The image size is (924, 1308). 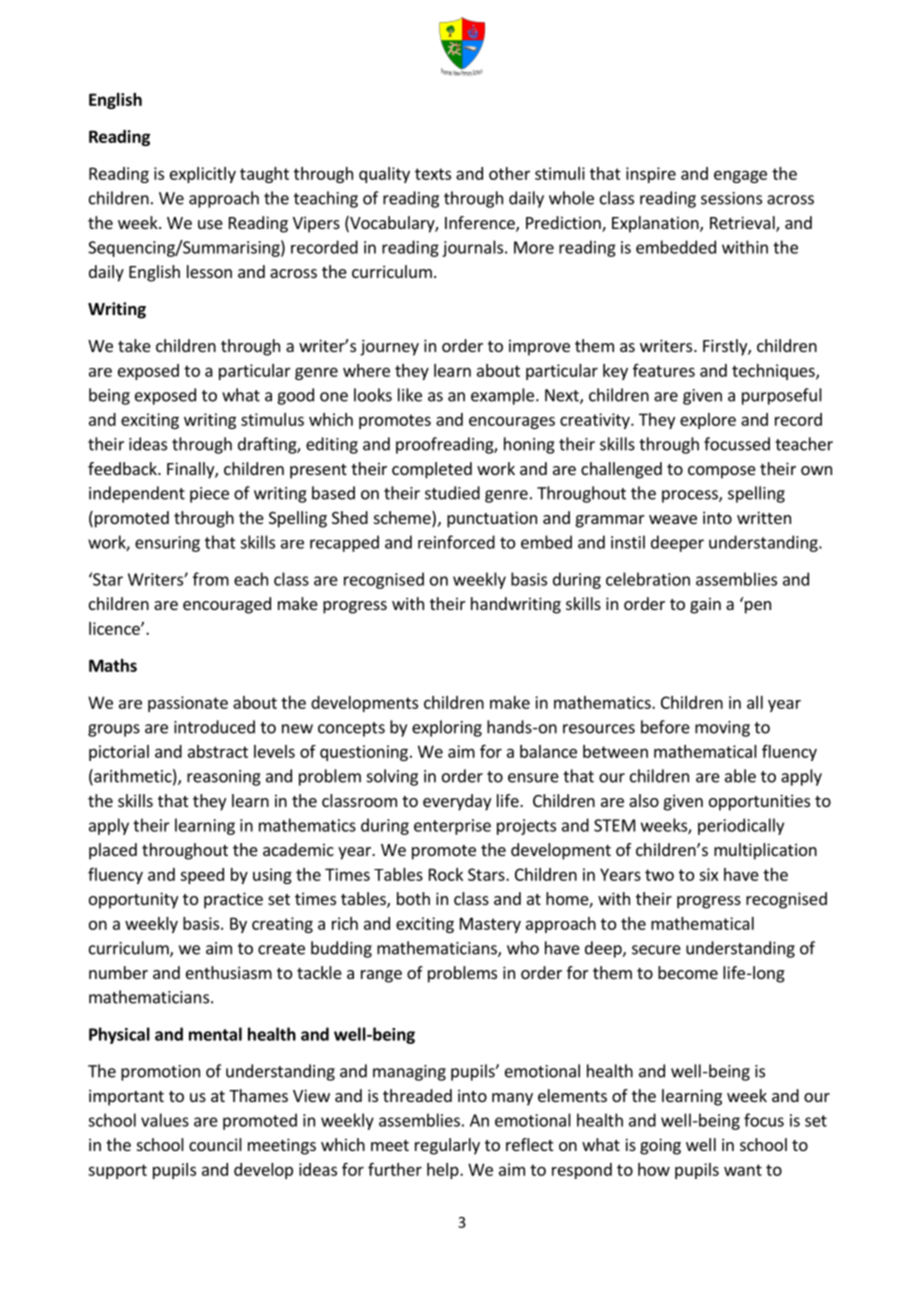 I want to click on want, so click(x=743, y=1170).
